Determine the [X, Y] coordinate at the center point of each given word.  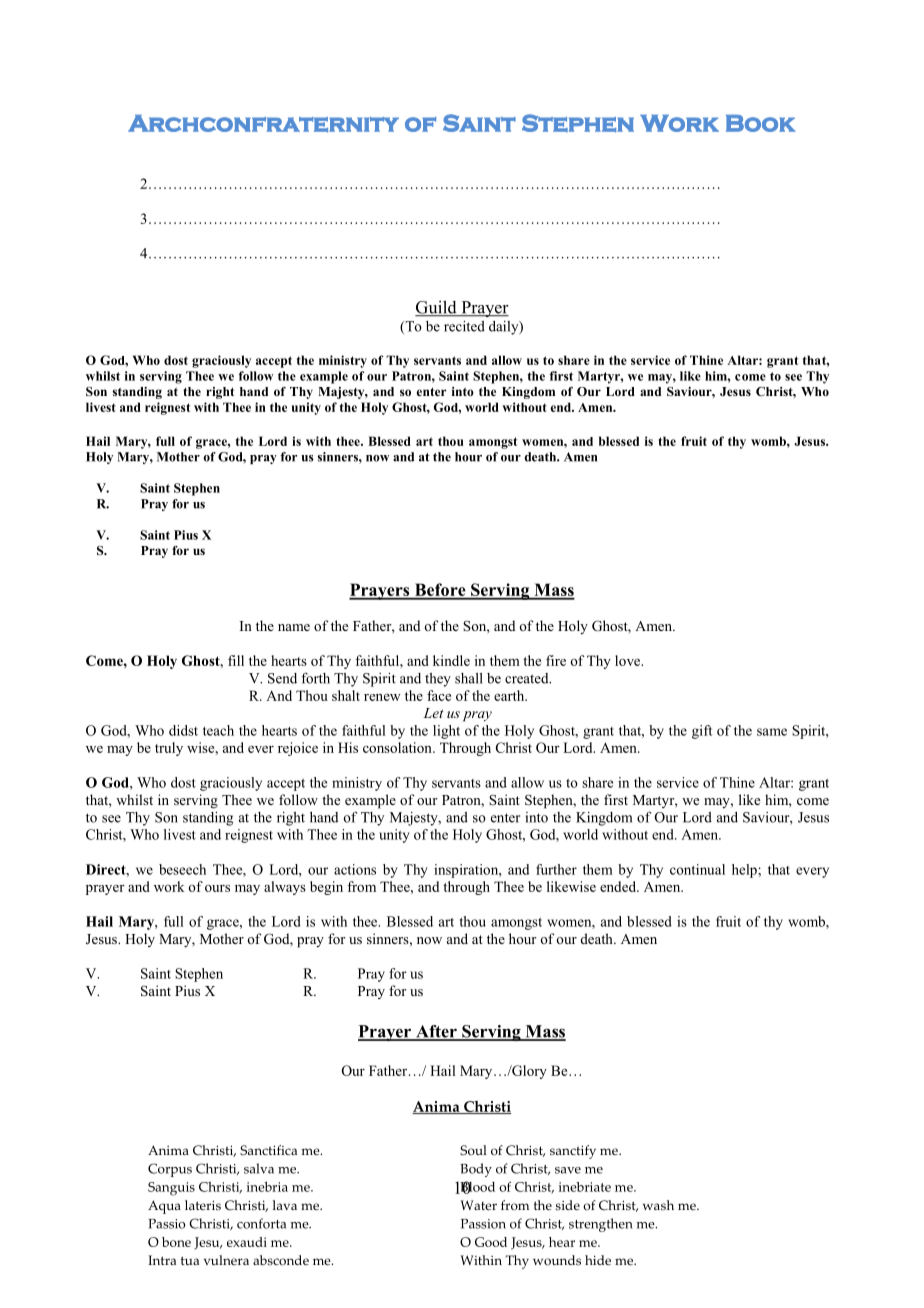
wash [658, 1205]
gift [702, 732]
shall [469, 678]
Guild [437, 308]
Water [478, 1205]
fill [236, 660]
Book [760, 123]
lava [285, 1205]
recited [464, 326]
